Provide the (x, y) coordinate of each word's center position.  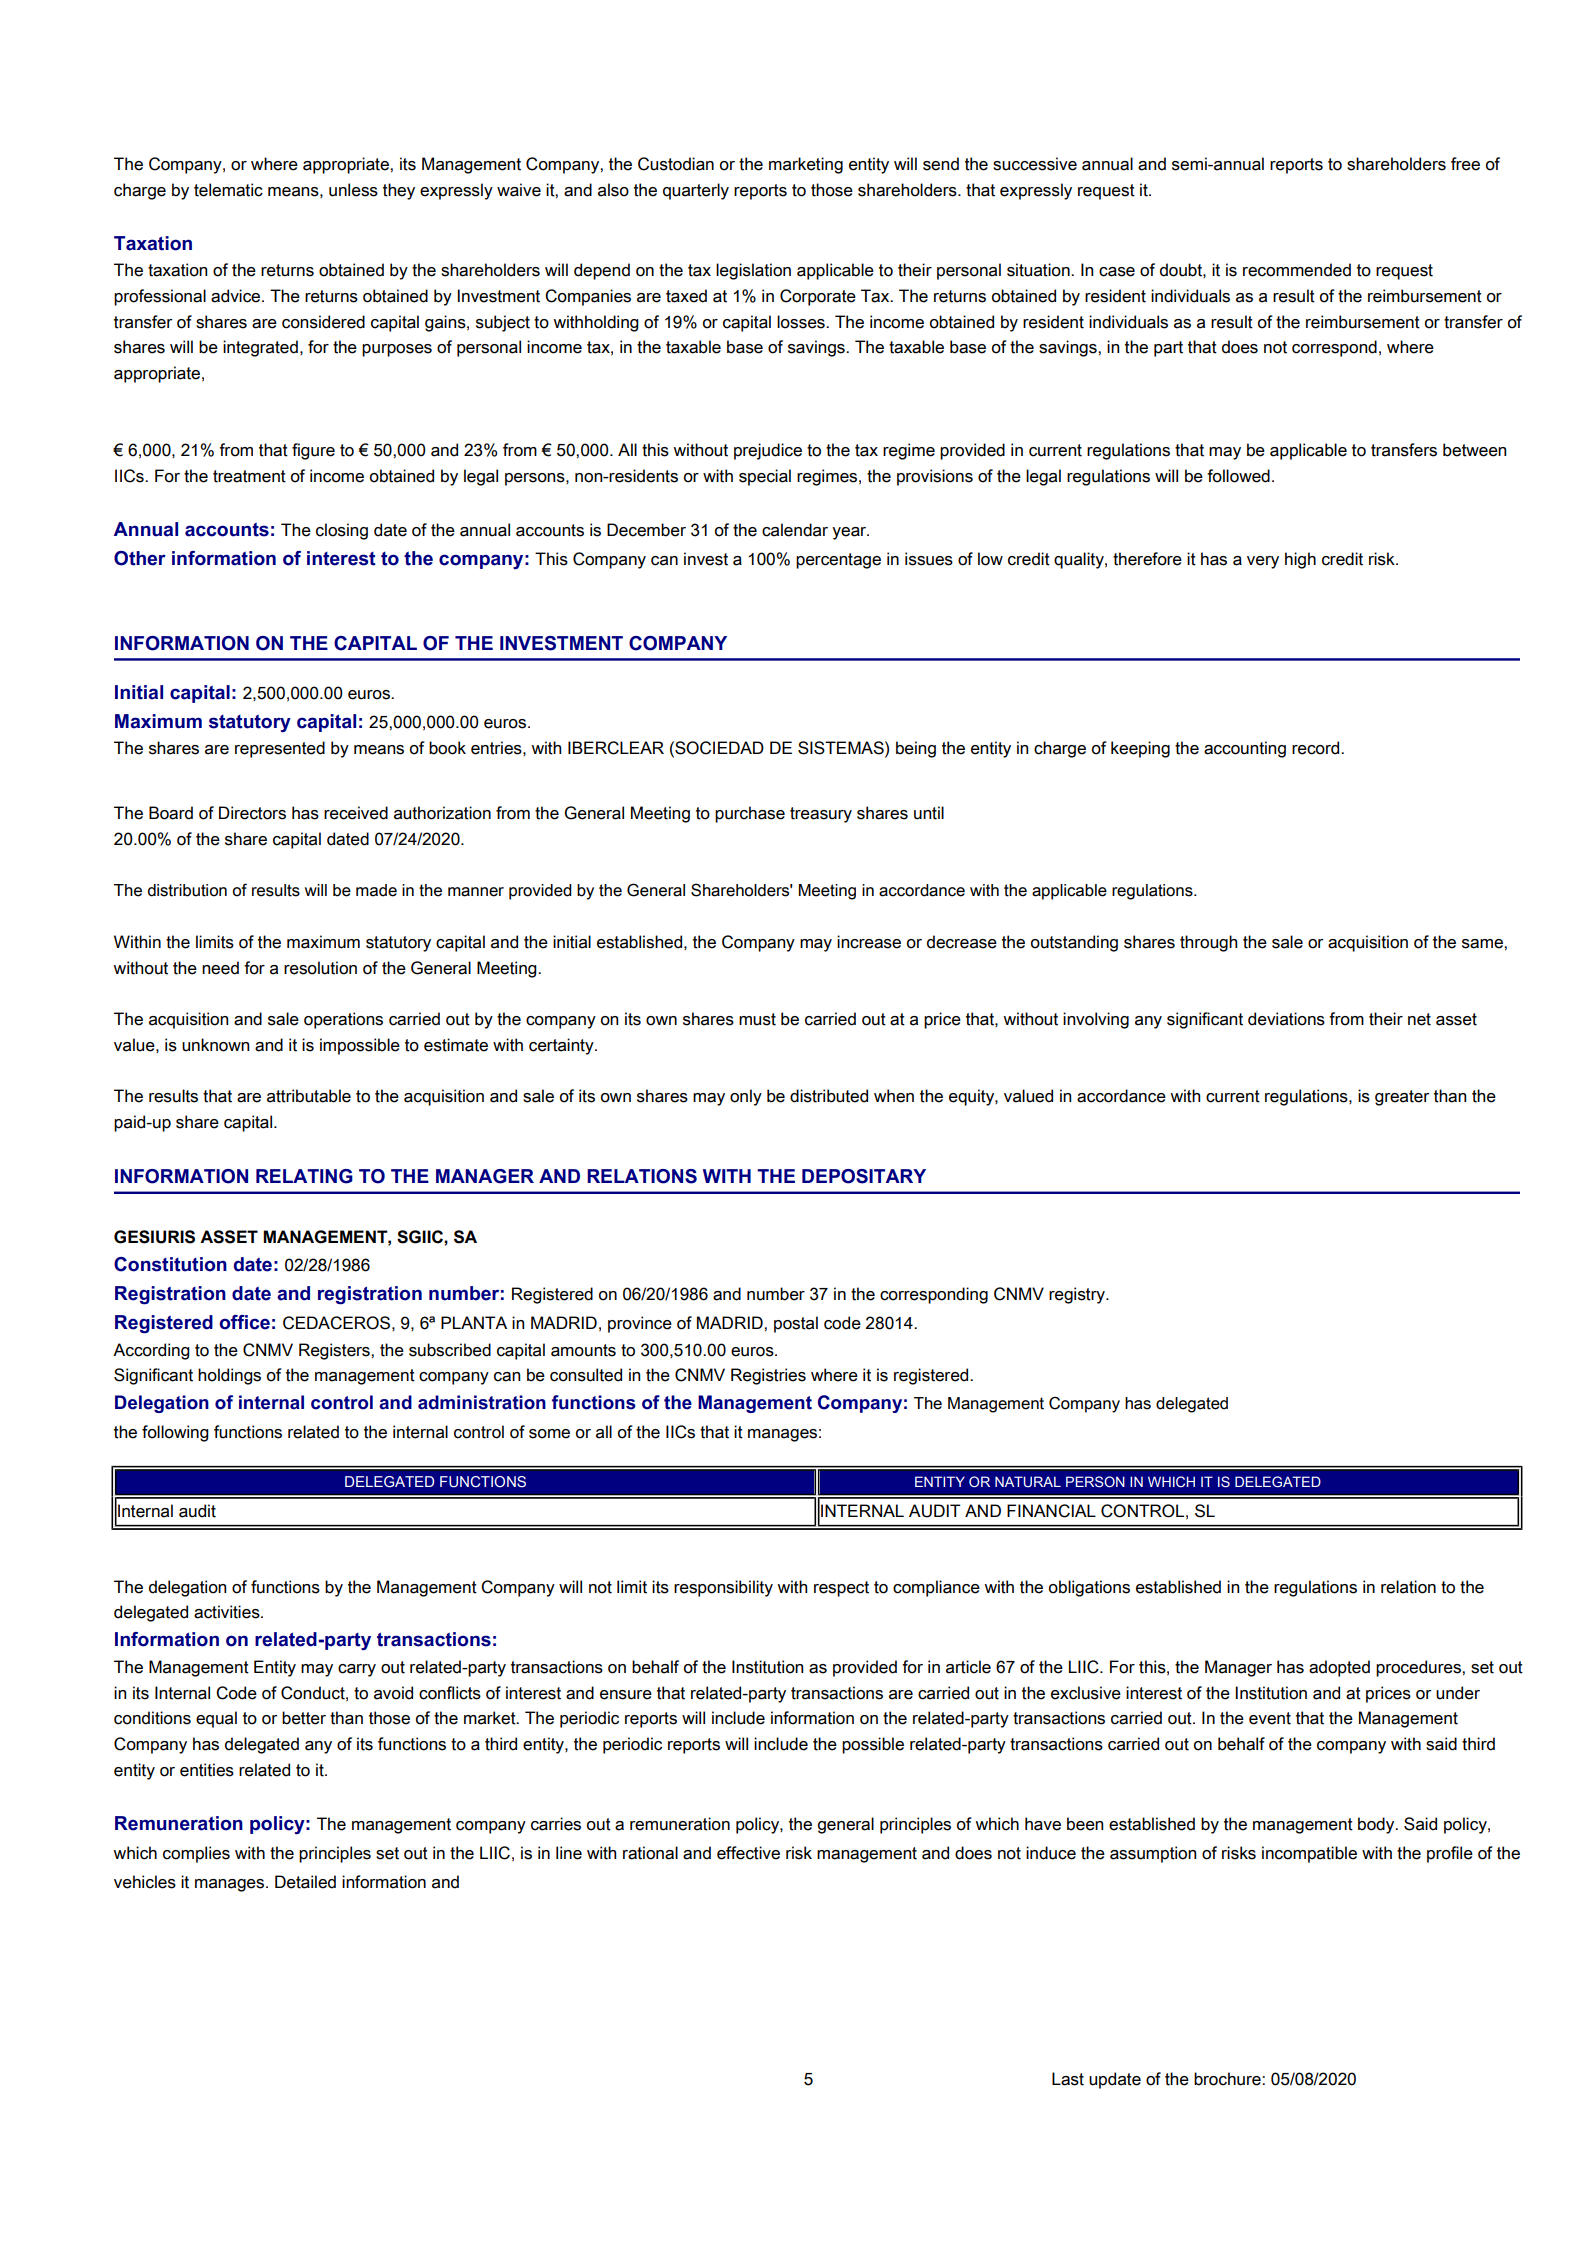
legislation (753, 271)
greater (1402, 1098)
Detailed (305, 1882)
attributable (309, 1096)
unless (353, 190)
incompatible (1309, 1854)
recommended (1297, 270)
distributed (829, 1096)
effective (748, 1853)
